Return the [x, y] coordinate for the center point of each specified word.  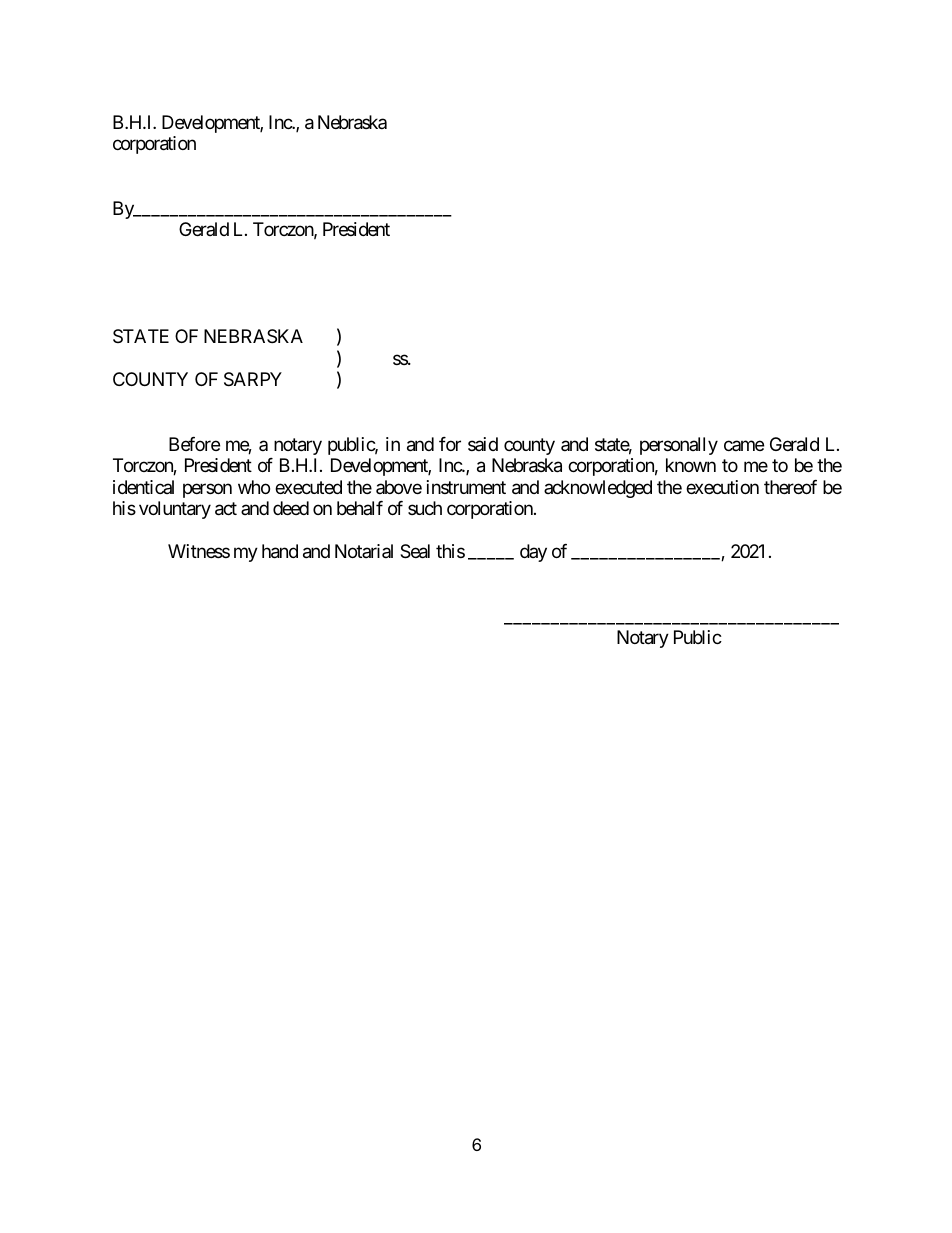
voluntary [175, 510]
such [425, 508]
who [254, 487]
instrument [466, 487]
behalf [360, 508]
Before [194, 444]
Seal [415, 551]
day [533, 553]
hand [280, 551]
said [483, 444]
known [691, 465]
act [226, 509]
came [744, 445]
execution [722, 487]
